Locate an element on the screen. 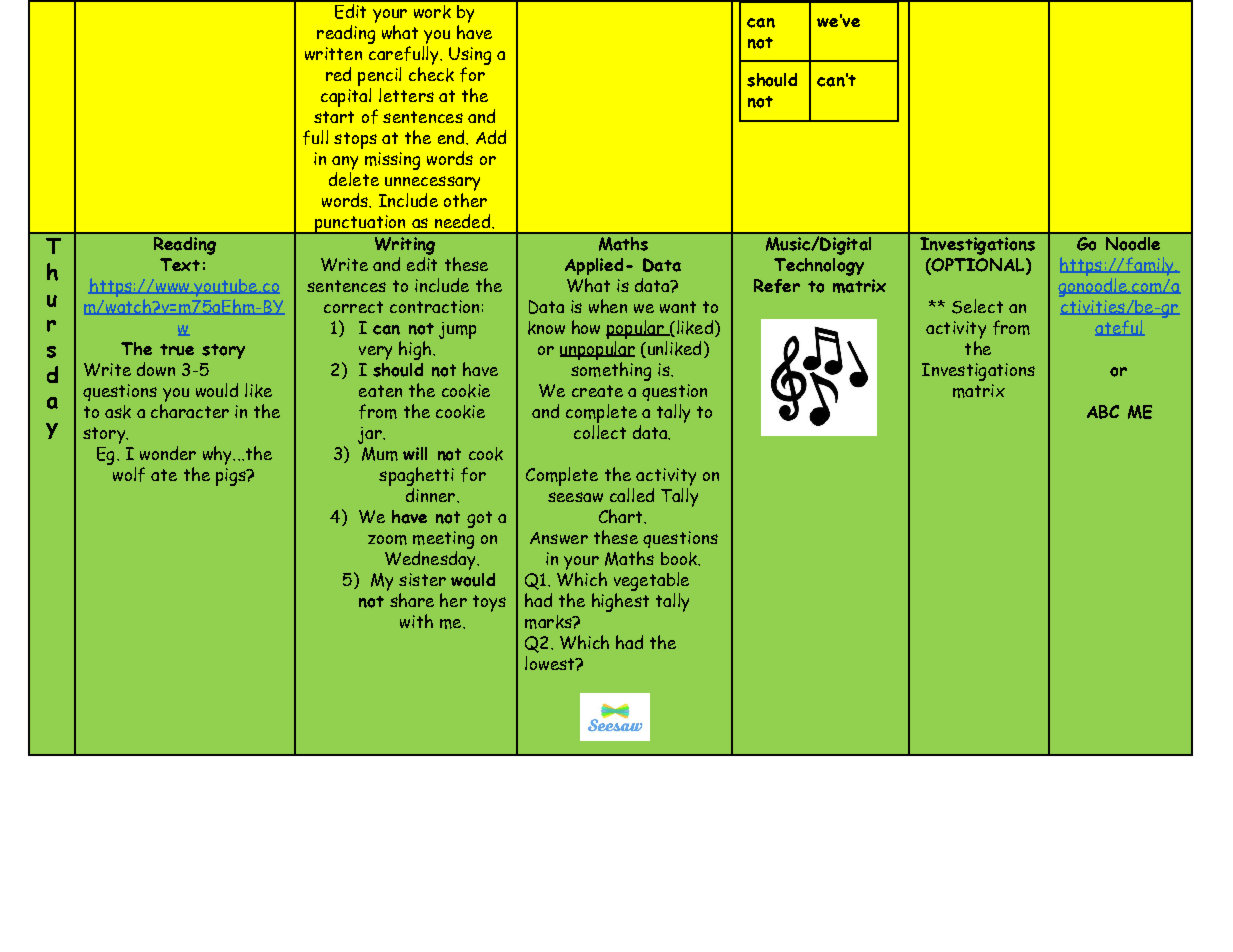  Using is located at coordinates (470, 56).
